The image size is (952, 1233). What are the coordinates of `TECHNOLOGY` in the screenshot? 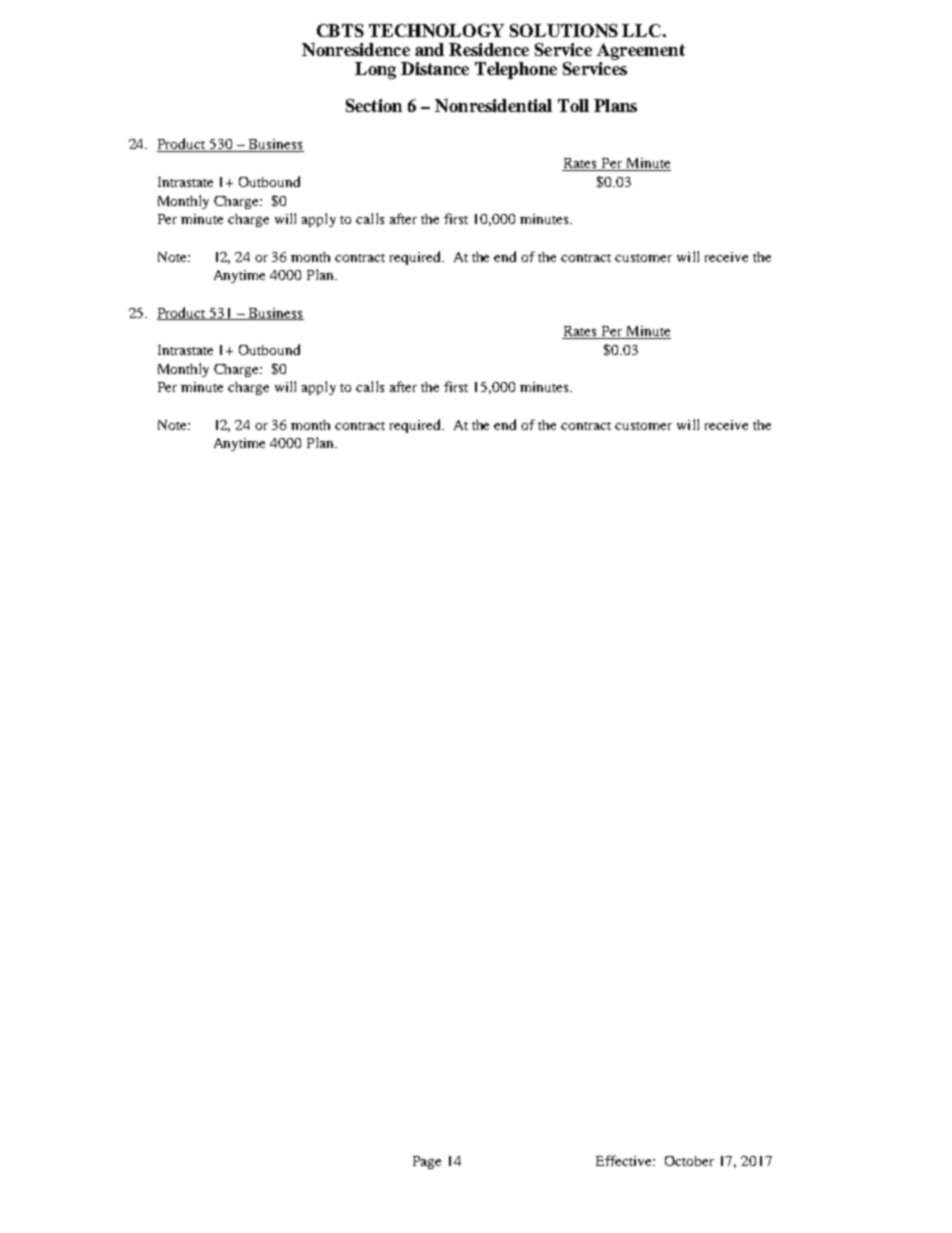 It's located at (436, 30).
